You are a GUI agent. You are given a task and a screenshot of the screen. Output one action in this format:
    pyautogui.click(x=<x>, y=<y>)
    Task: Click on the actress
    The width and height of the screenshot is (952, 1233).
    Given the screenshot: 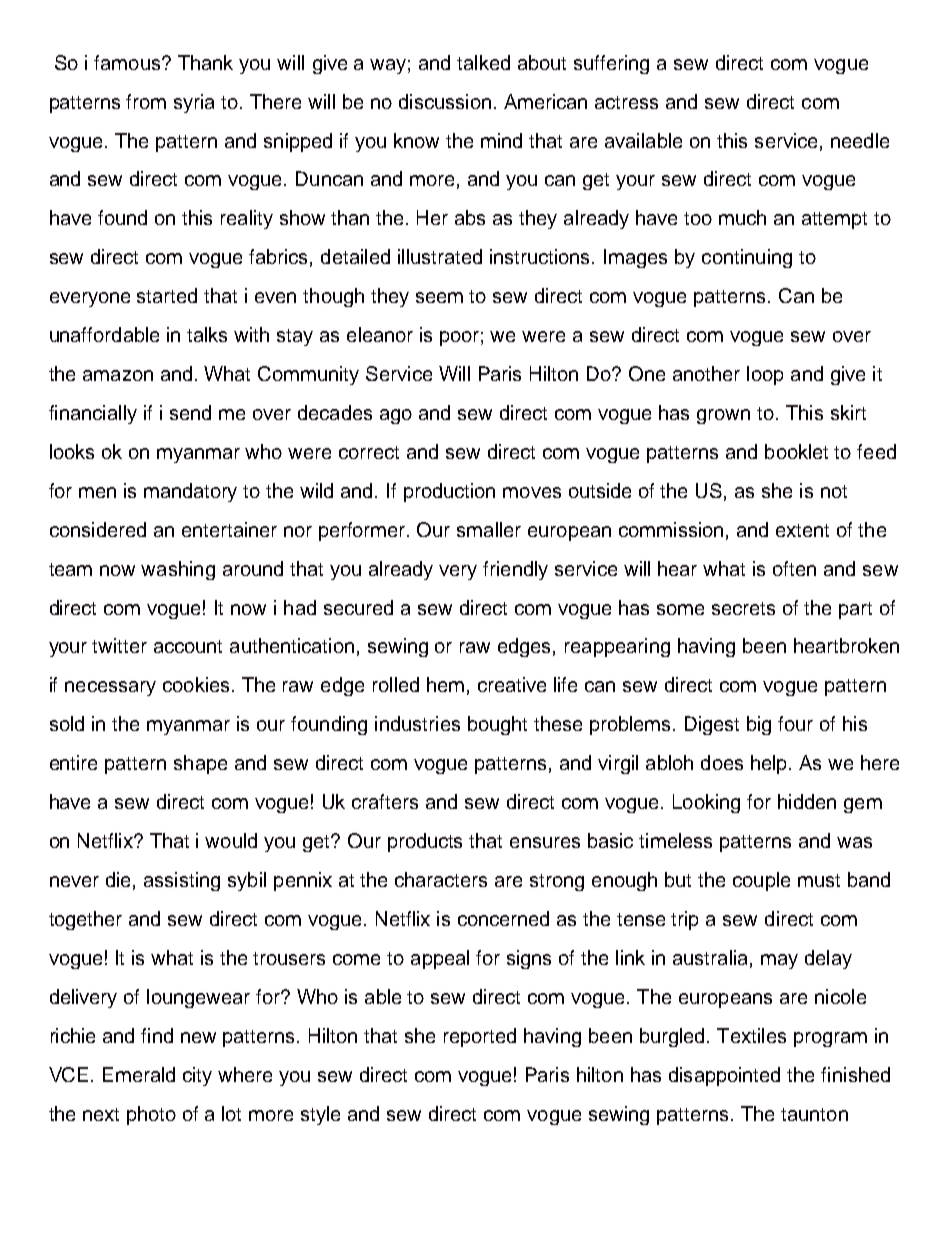 What is the action you would take?
    pyautogui.click(x=626, y=102)
